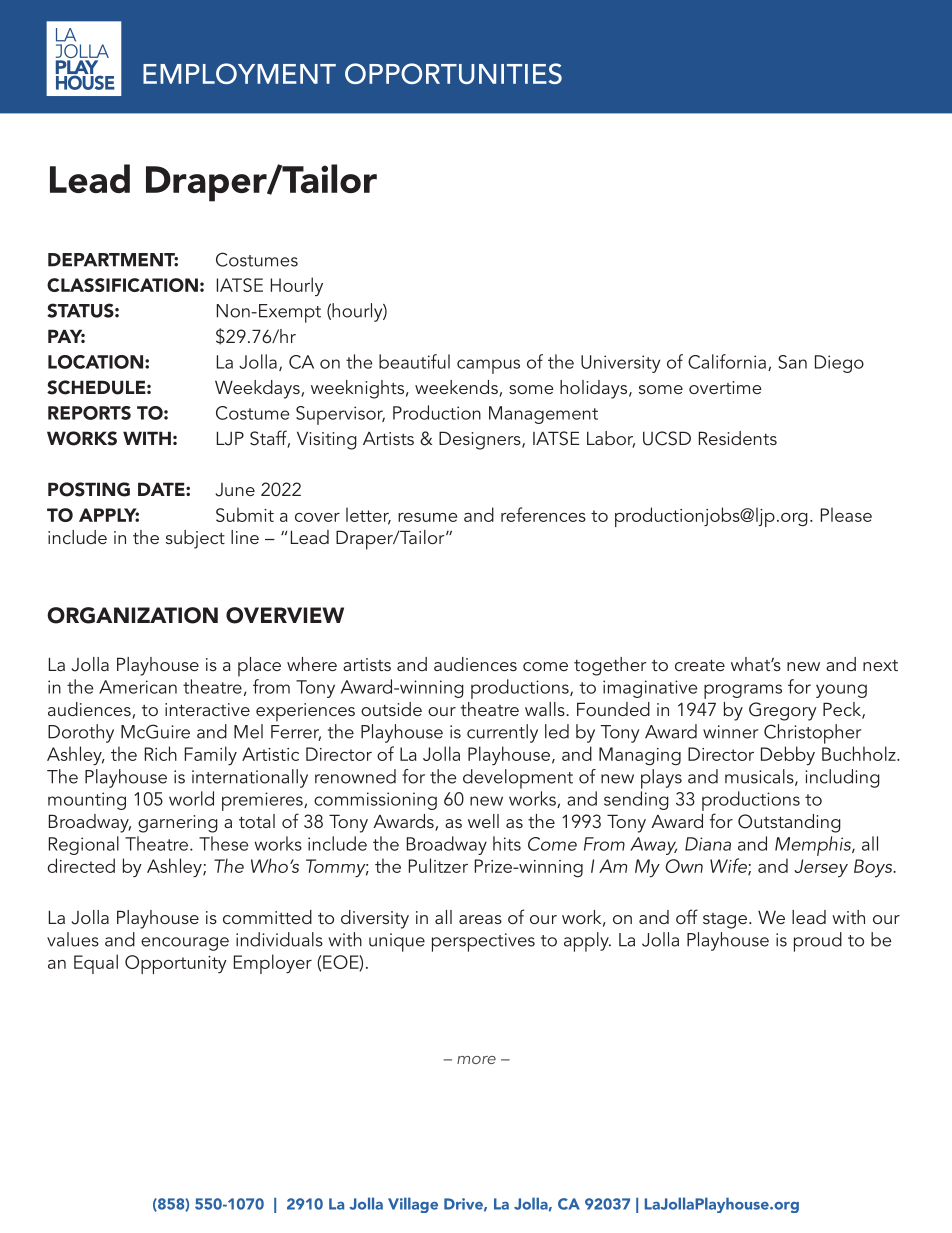 The height and width of the page is (1233, 952). What do you see at coordinates (483, 821) in the page?
I see `well` at bounding box center [483, 821].
